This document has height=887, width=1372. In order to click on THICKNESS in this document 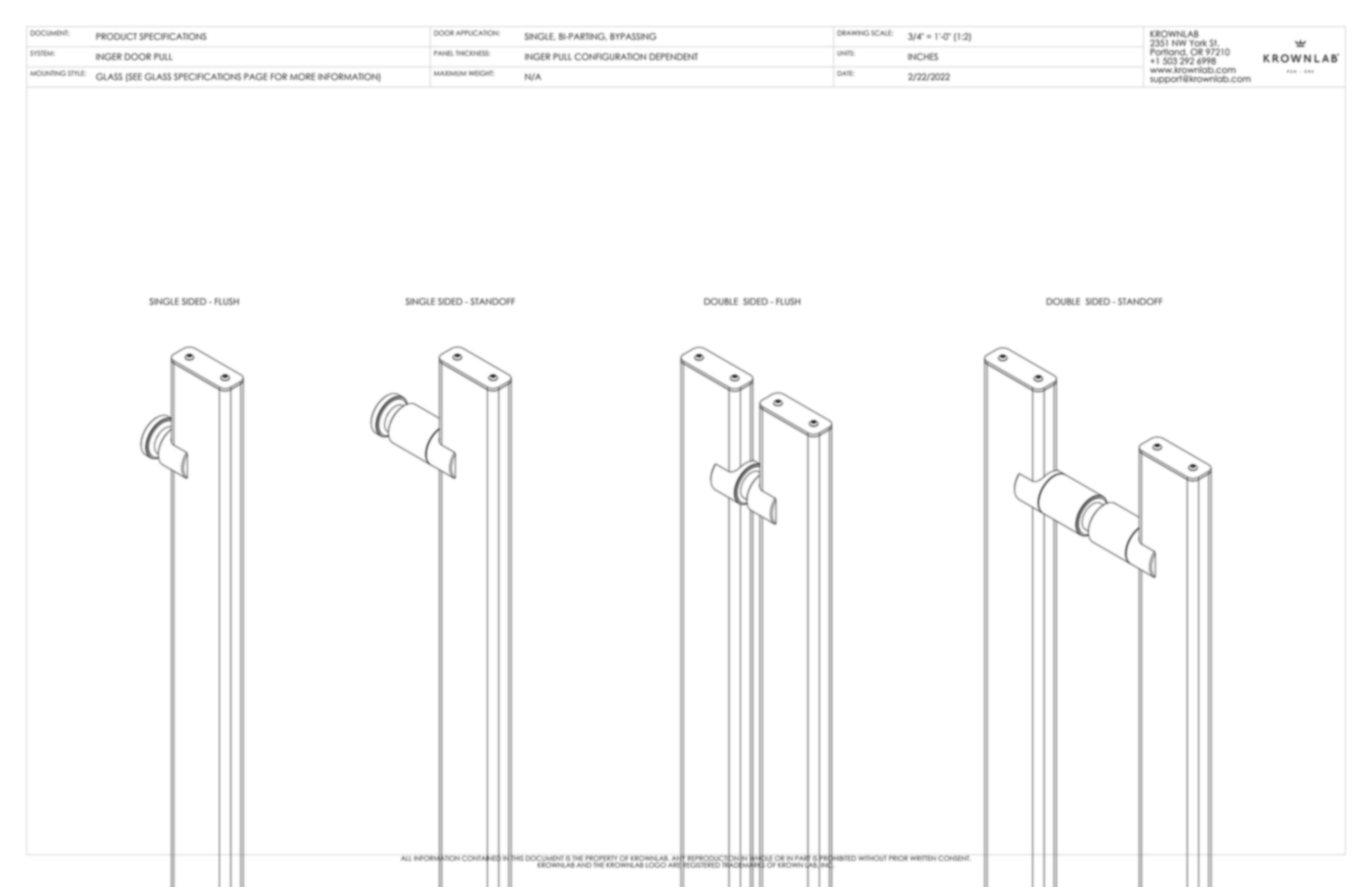, I will do `click(473, 53)`.
